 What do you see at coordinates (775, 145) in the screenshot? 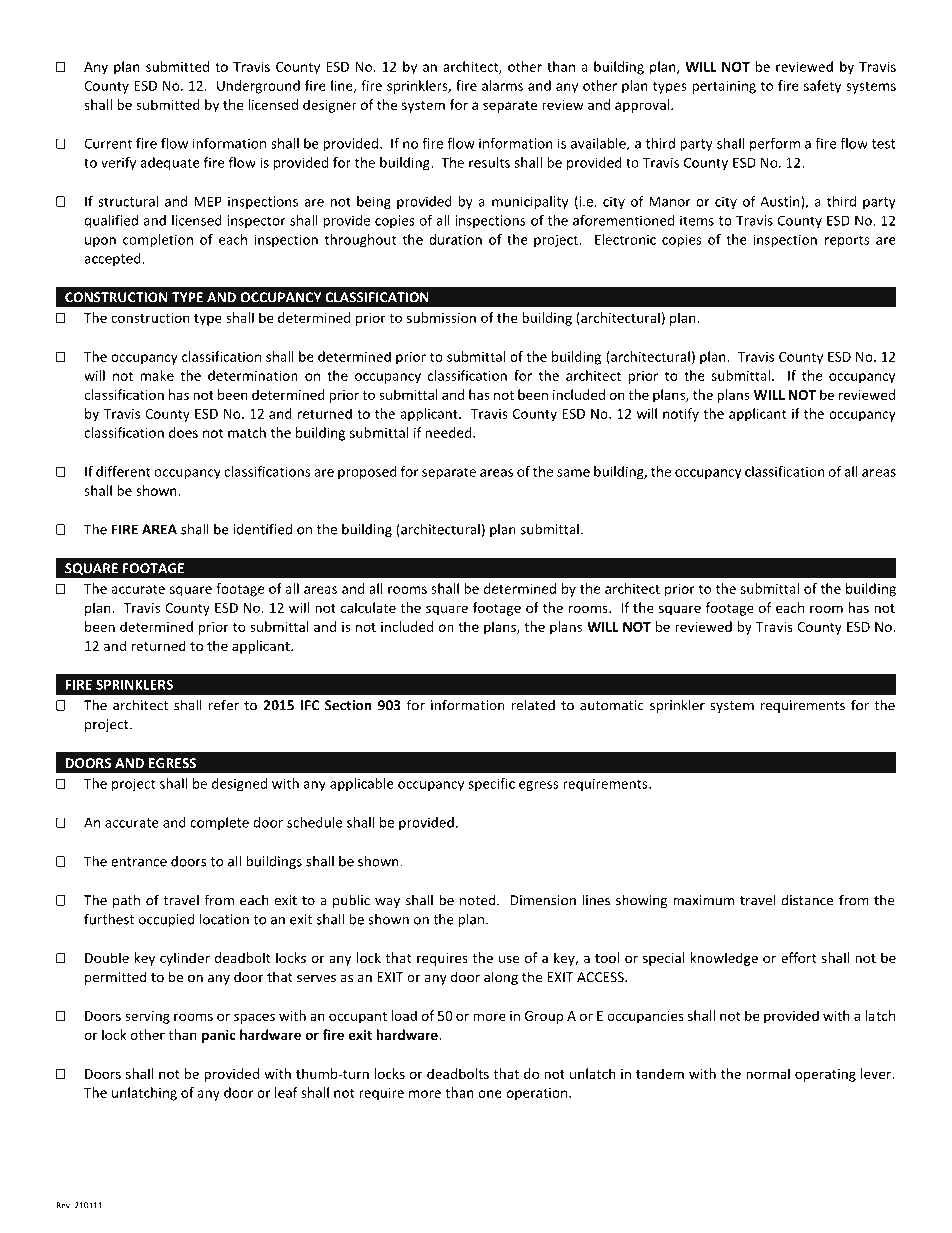
I see `perform` at bounding box center [775, 145].
